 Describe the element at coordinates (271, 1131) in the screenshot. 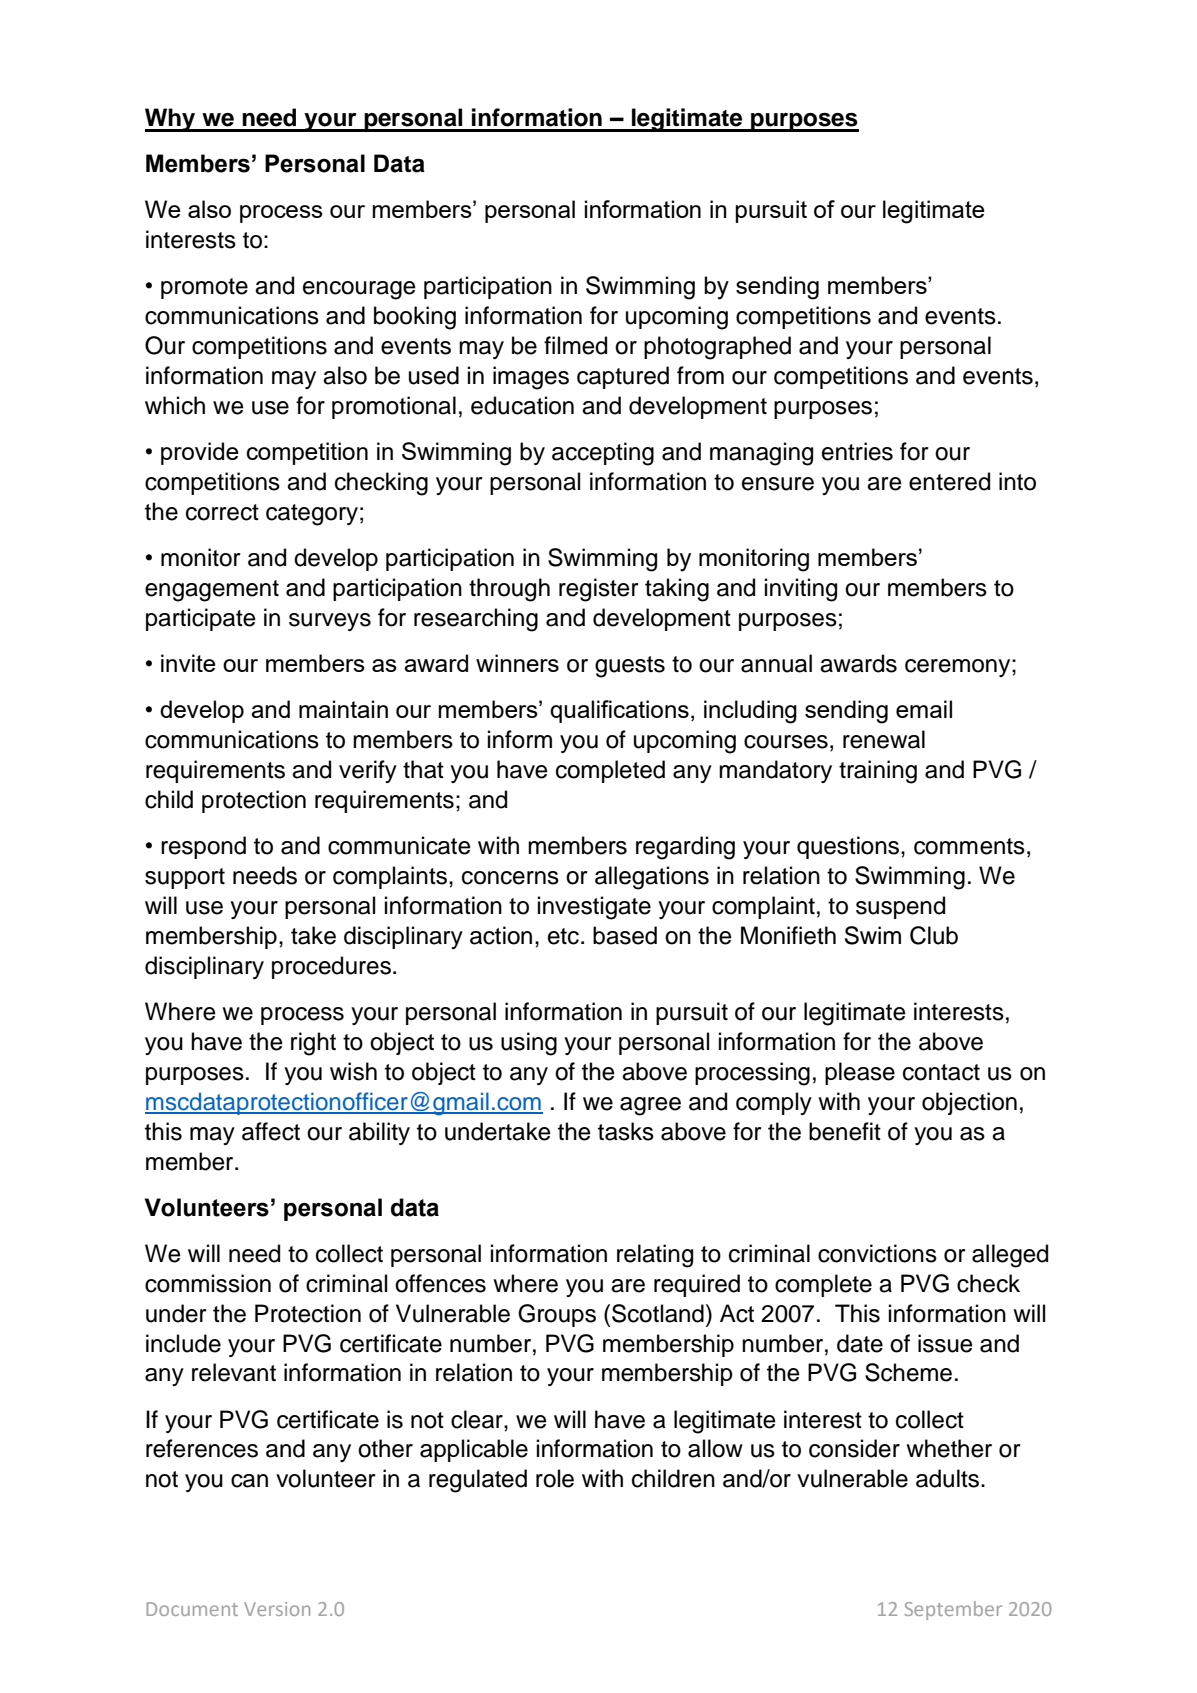

I see `affect` at that location.
